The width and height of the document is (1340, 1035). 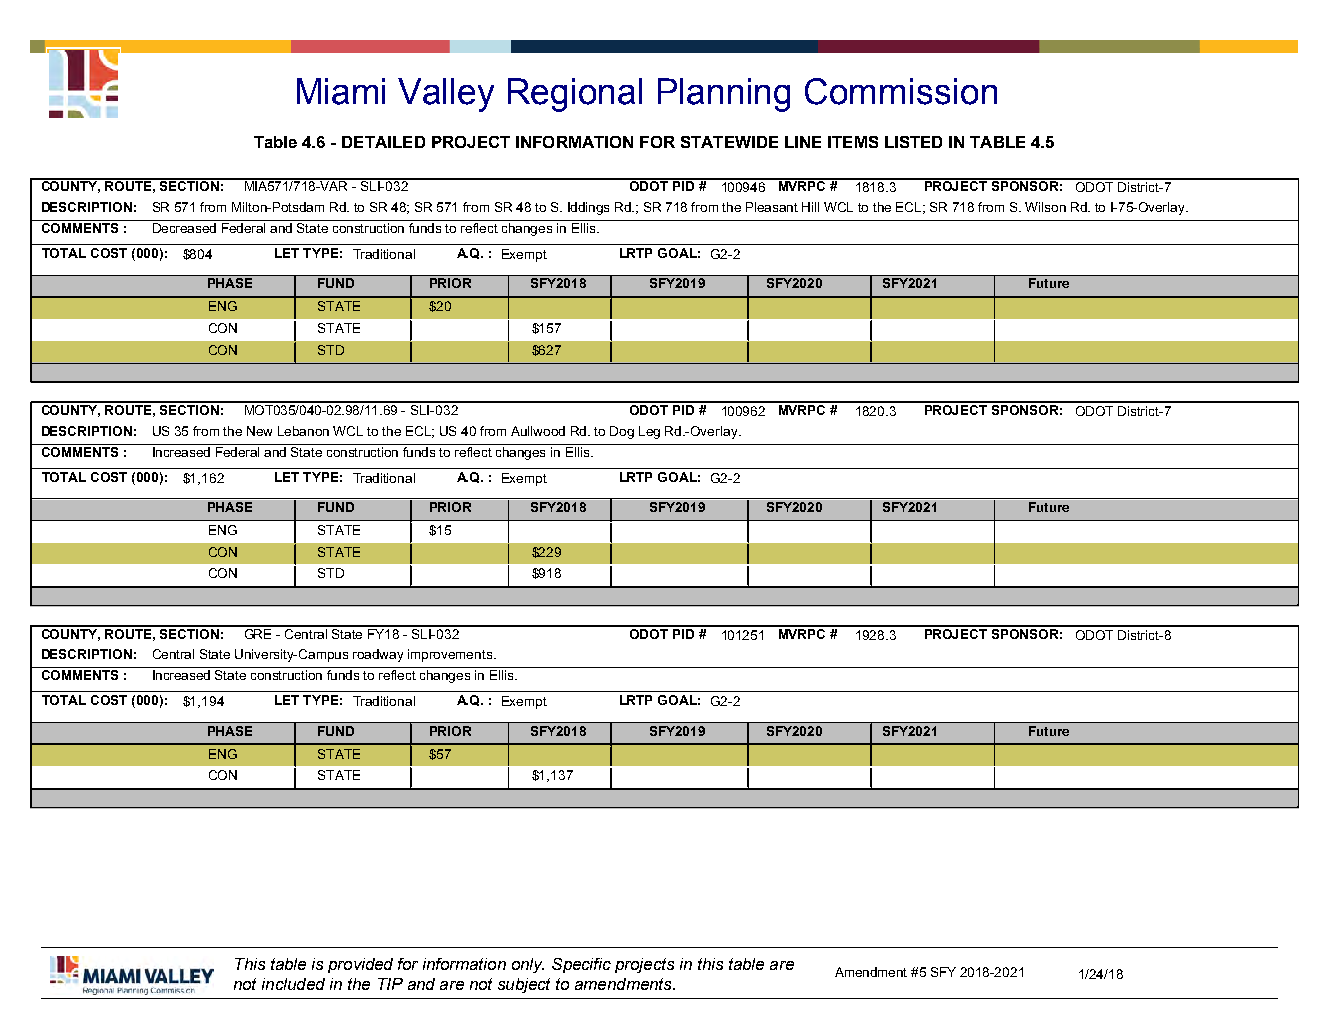 What do you see at coordinates (575, 95) in the document?
I see `Regional` at bounding box center [575, 95].
